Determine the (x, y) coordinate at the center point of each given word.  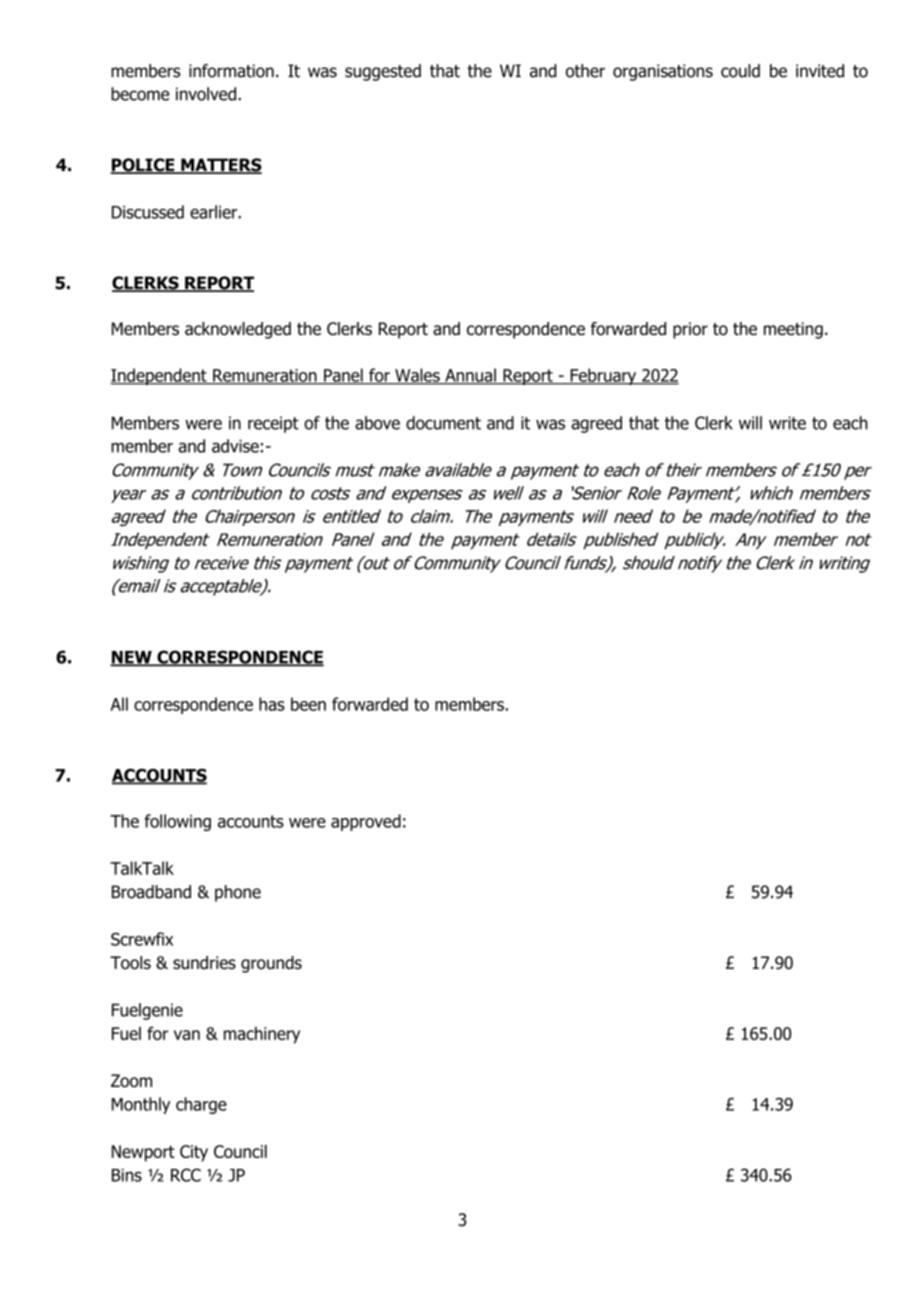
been (308, 704)
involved (206, 94)
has (272, 704)
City (194, 1153)
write (787, 423)
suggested (383, 72)
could (740, 71)
